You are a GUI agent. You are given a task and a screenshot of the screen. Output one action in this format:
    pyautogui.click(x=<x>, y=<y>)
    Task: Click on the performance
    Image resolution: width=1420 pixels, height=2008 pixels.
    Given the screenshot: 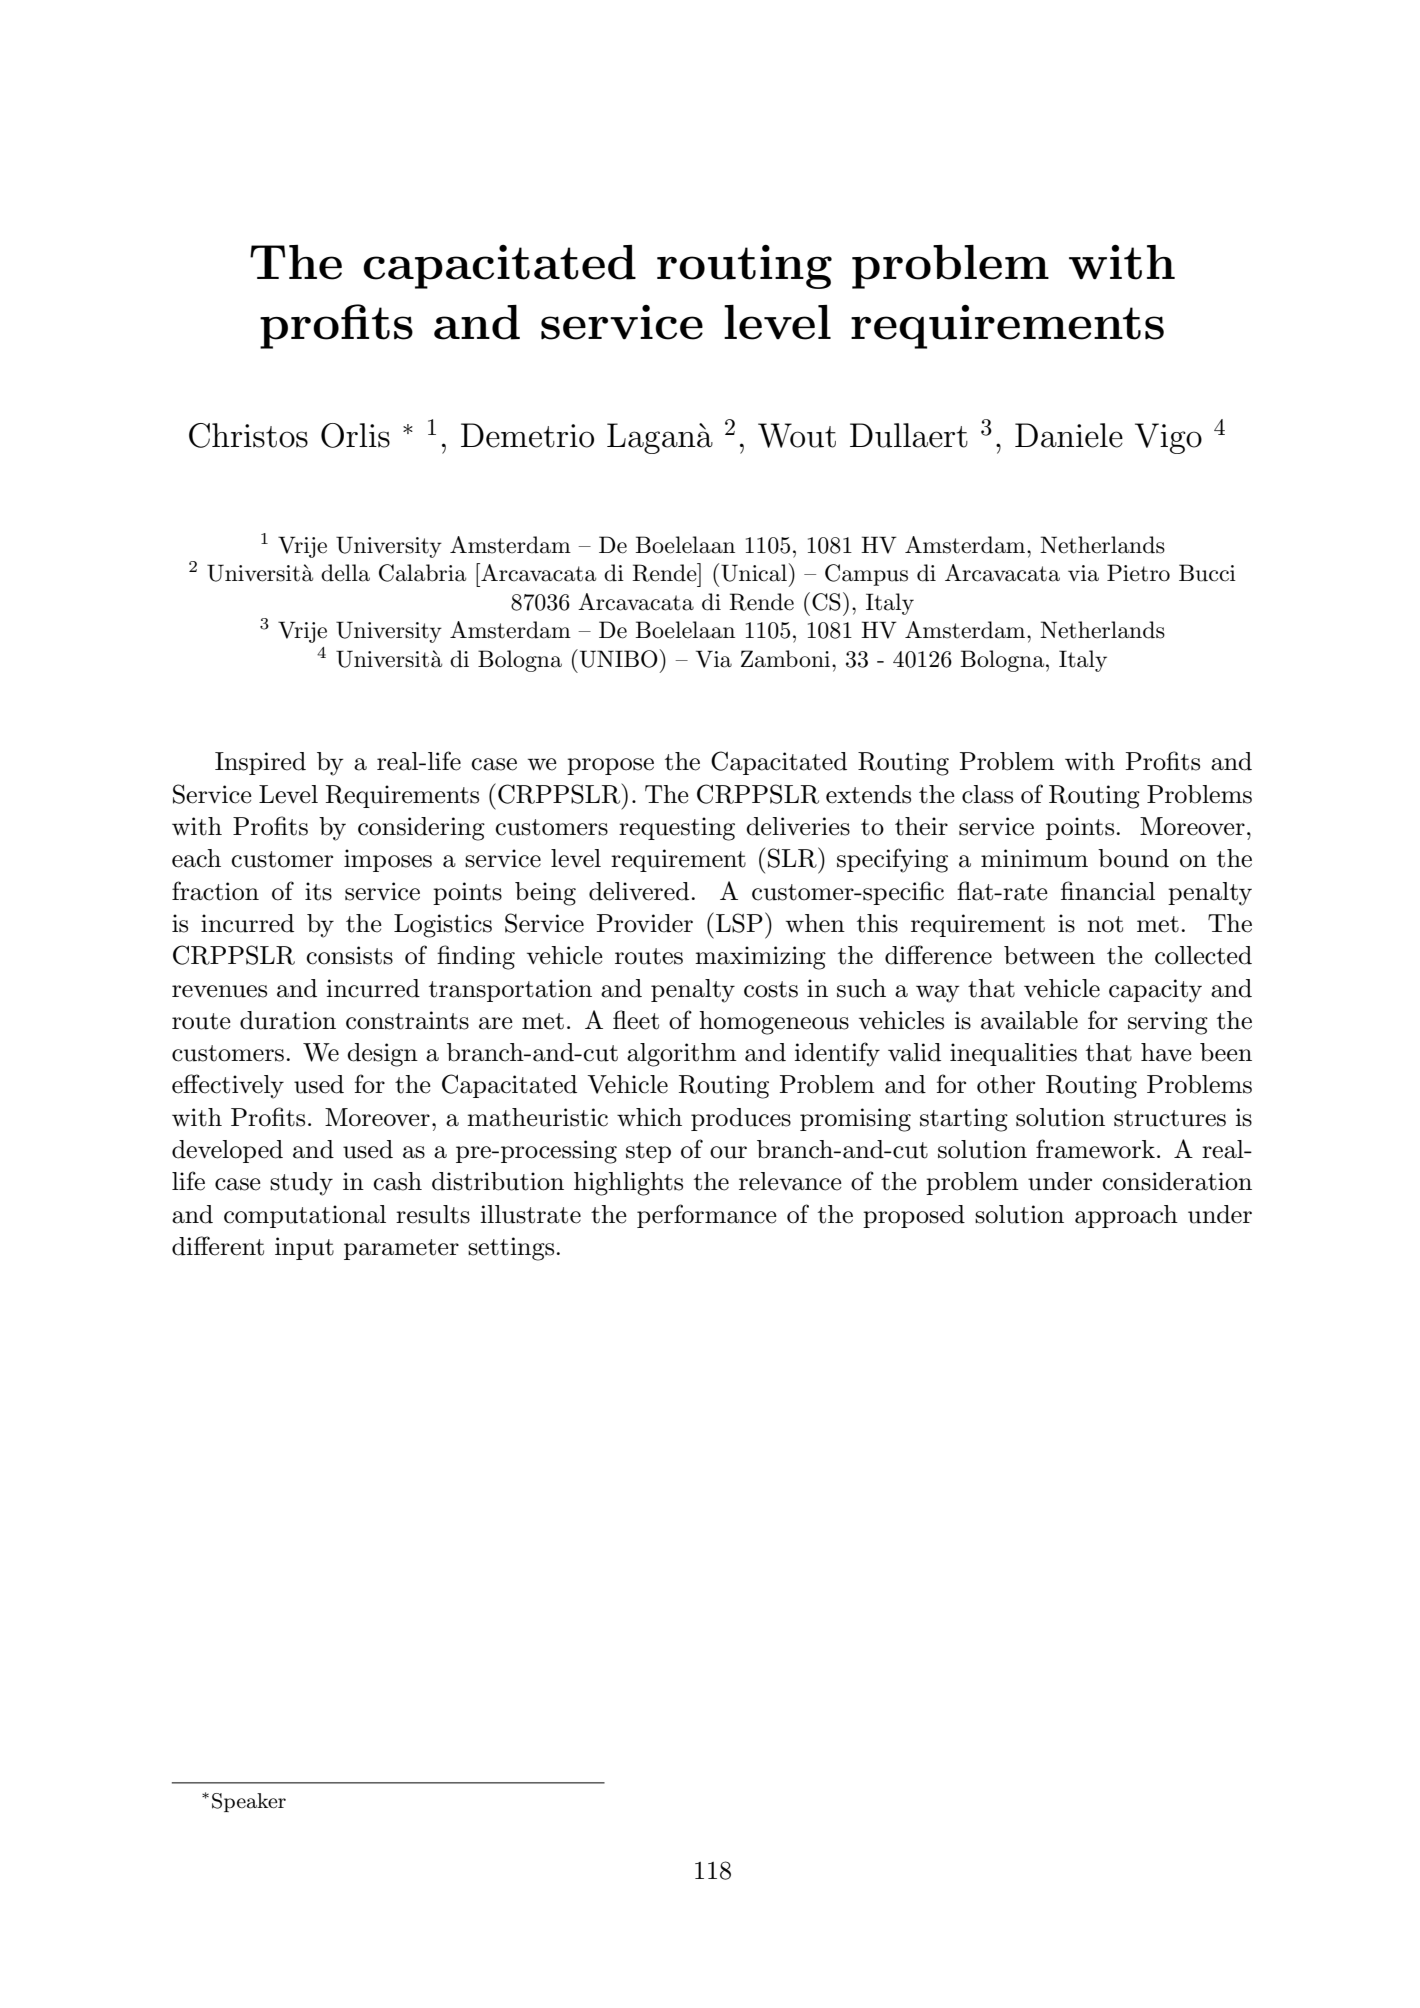 What is the action you would take?
    pyautogui.click(x=707, y=1216)
